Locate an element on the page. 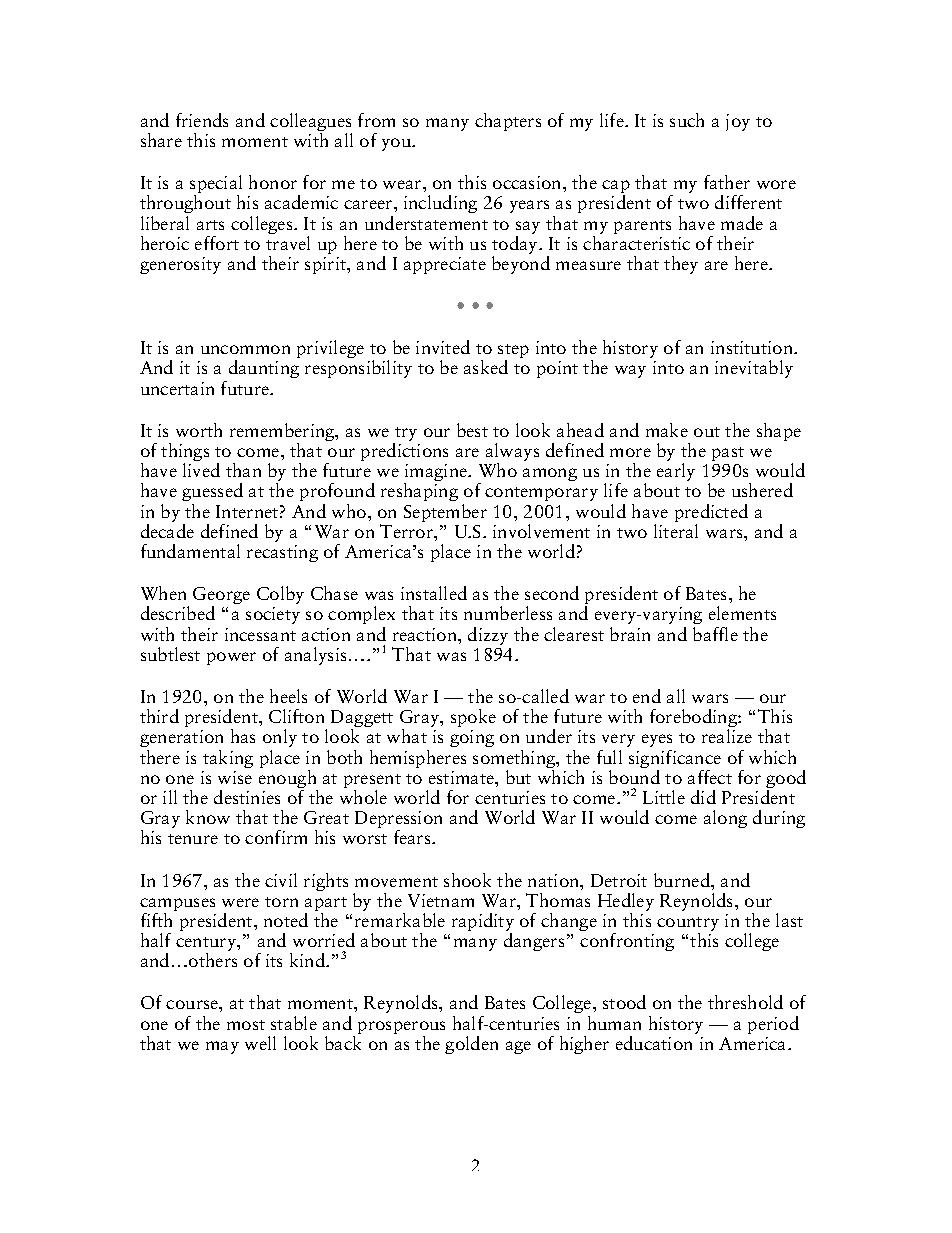 The height and width of the page is (1233, 952). past is located at coordinates (728, 454).
